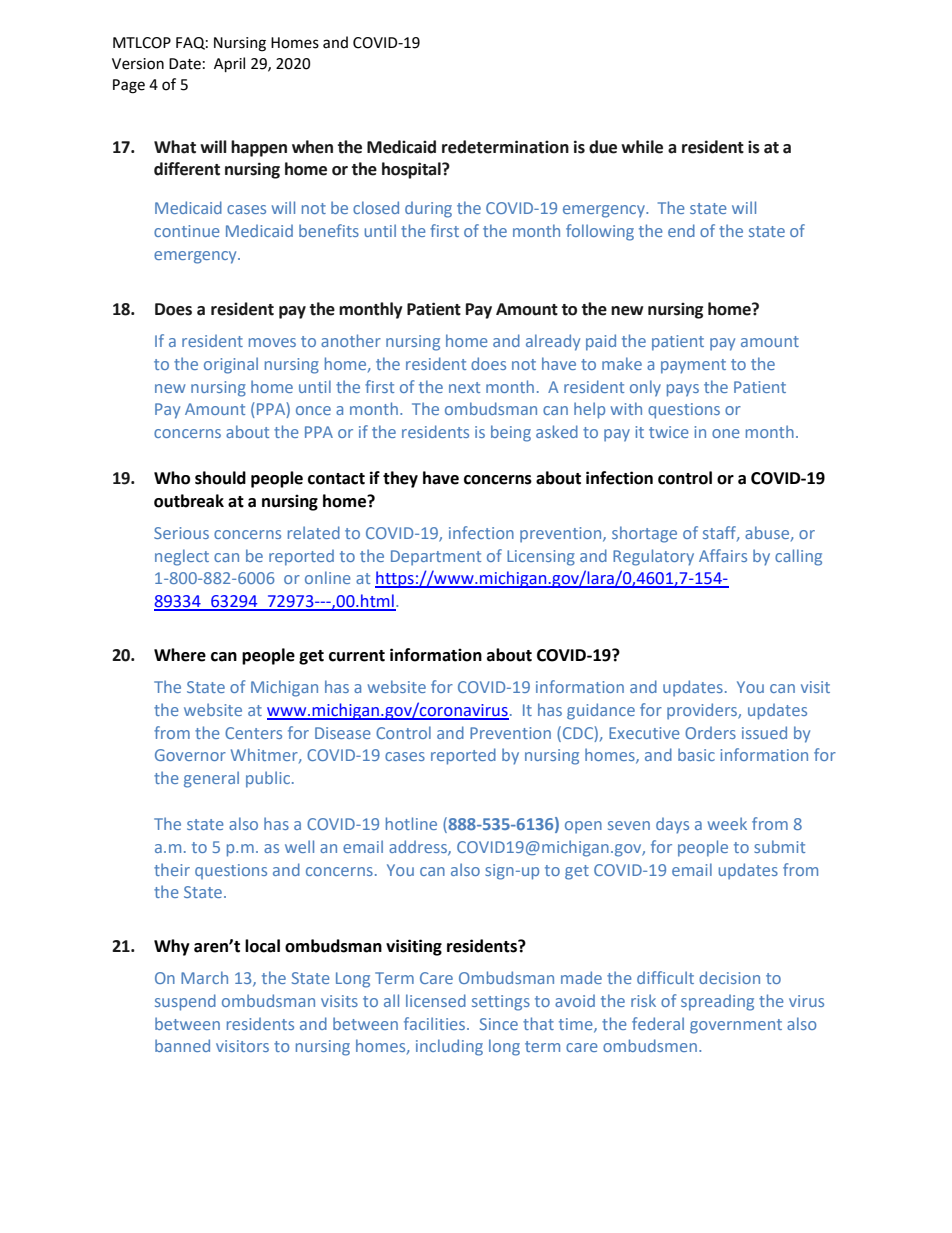  I want to click on April, so click(229, 64).
